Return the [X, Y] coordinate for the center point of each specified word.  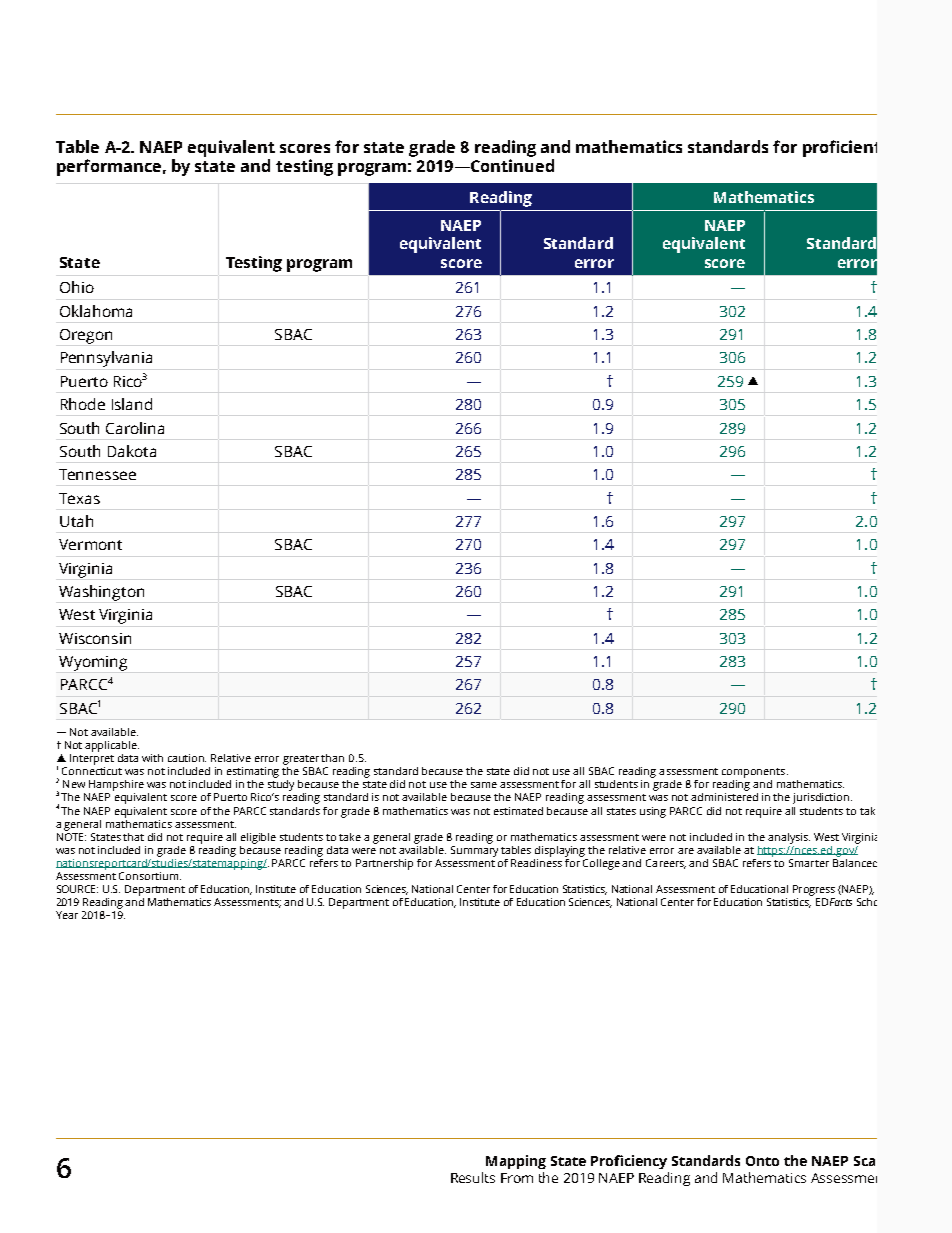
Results [473, 1177]
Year [67, 915]
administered [724, 797]
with [152, 758]
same [484, 785]
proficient [840, 148]
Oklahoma [96, 311]
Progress [814, 890]
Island [132, 404]
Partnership [384, 864]
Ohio [77, 287]
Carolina [135, 428]
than [332, 758]
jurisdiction [822, 798]
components [755, 773]
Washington [101, 593]
